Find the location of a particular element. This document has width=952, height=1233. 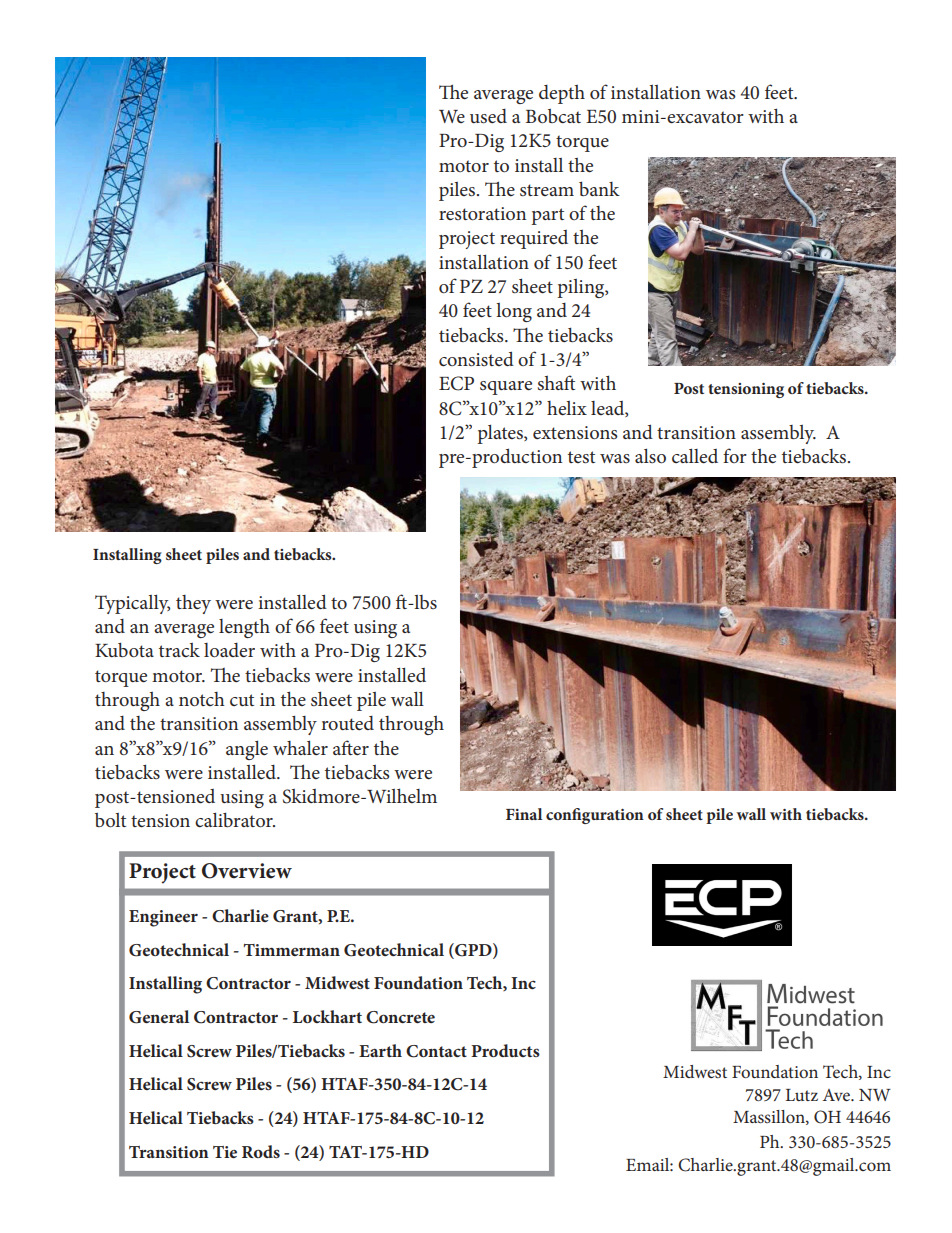

used is located at coordinates (488, 116).
